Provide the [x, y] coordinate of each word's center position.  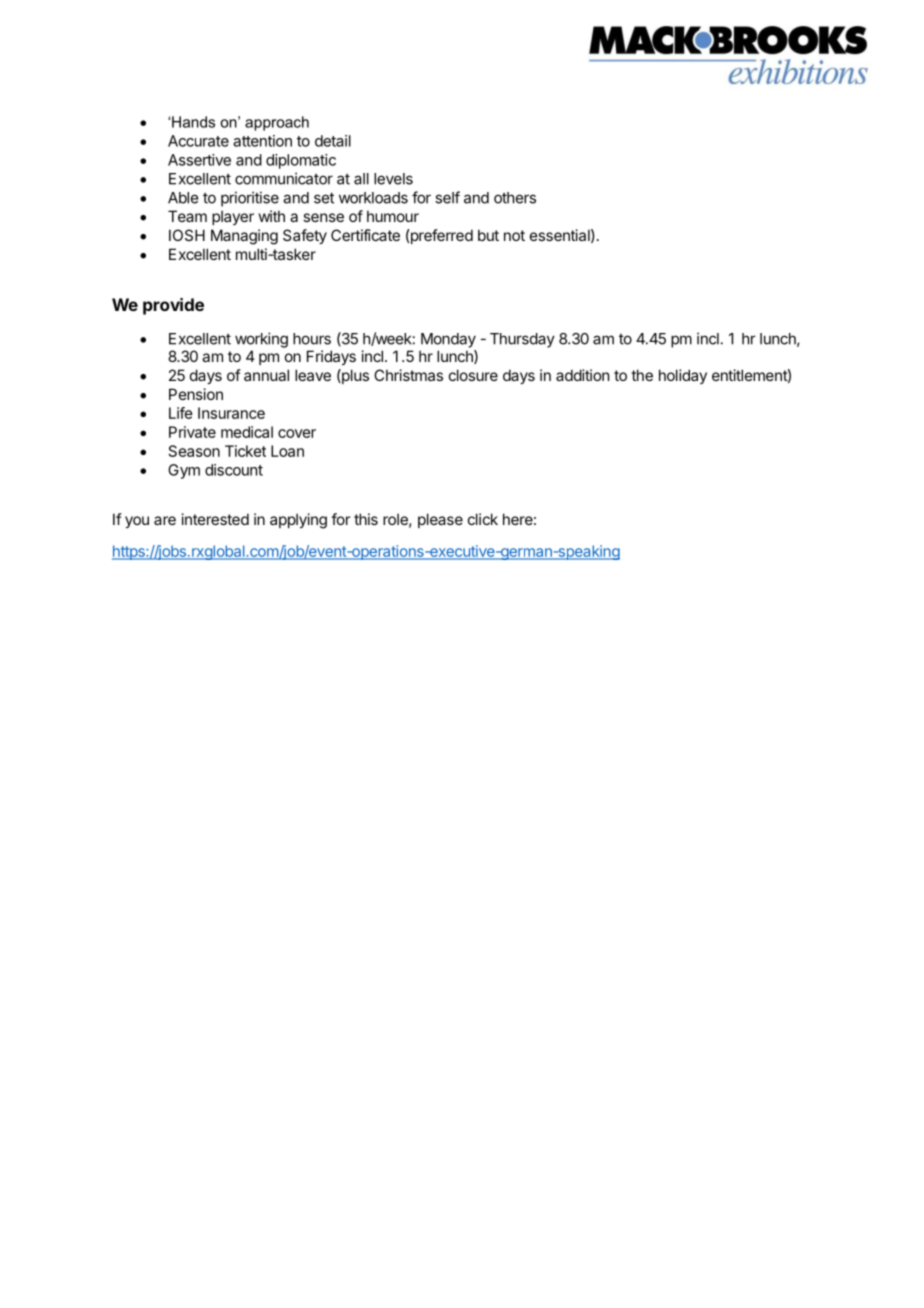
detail [333, 141]
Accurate [198, 141]
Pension [196, 394]
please [440, 520]
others [515, 198]
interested [215, 519]
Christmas [408, 375]
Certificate [365, 235]
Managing [244, 237]
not [514, 235]
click [483, 519]
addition [582, 375]
